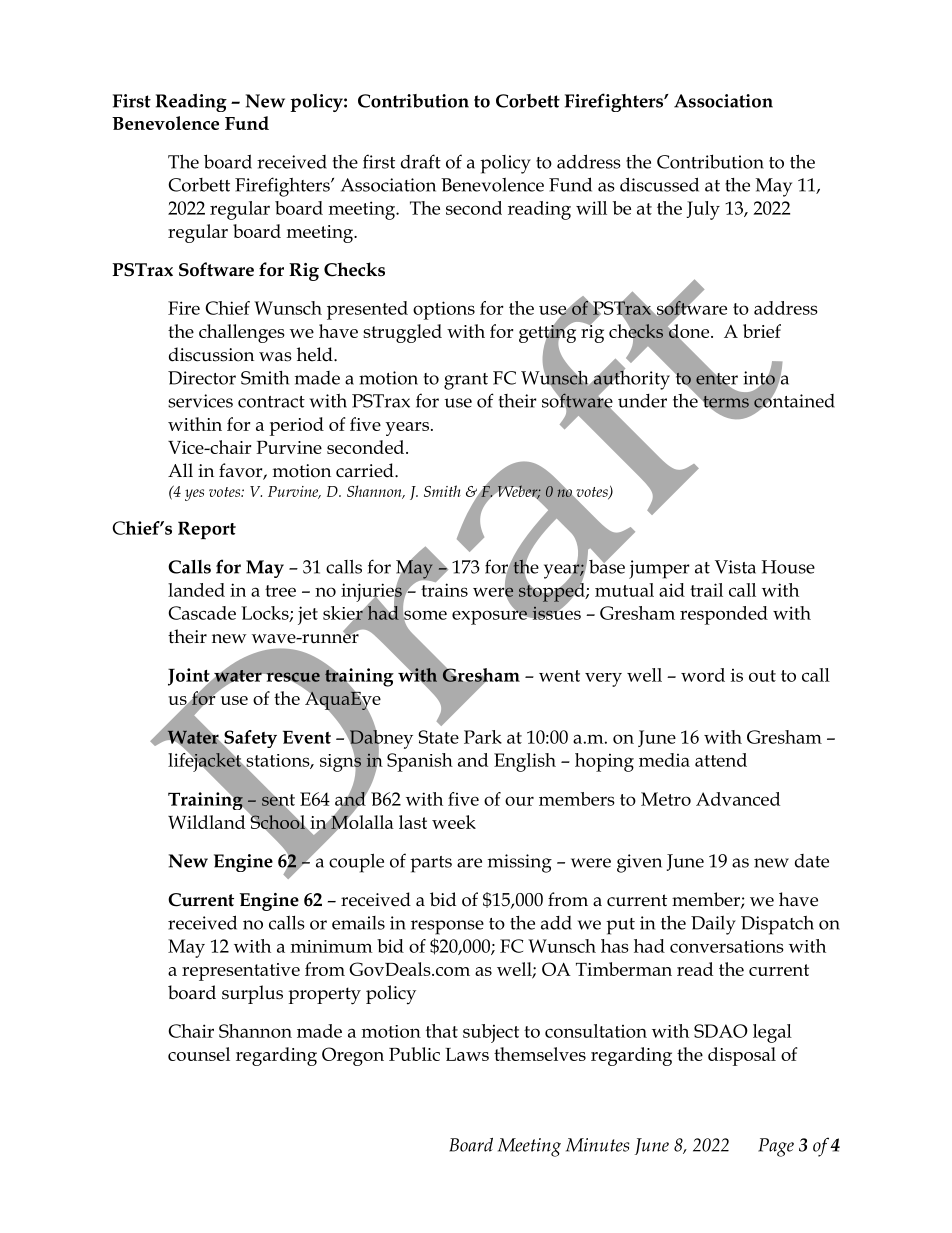 This image has width=952, height=1233. What do you see at coordinates (559, 676) in the image?
I see `went` at bounding box center [559, 676].
